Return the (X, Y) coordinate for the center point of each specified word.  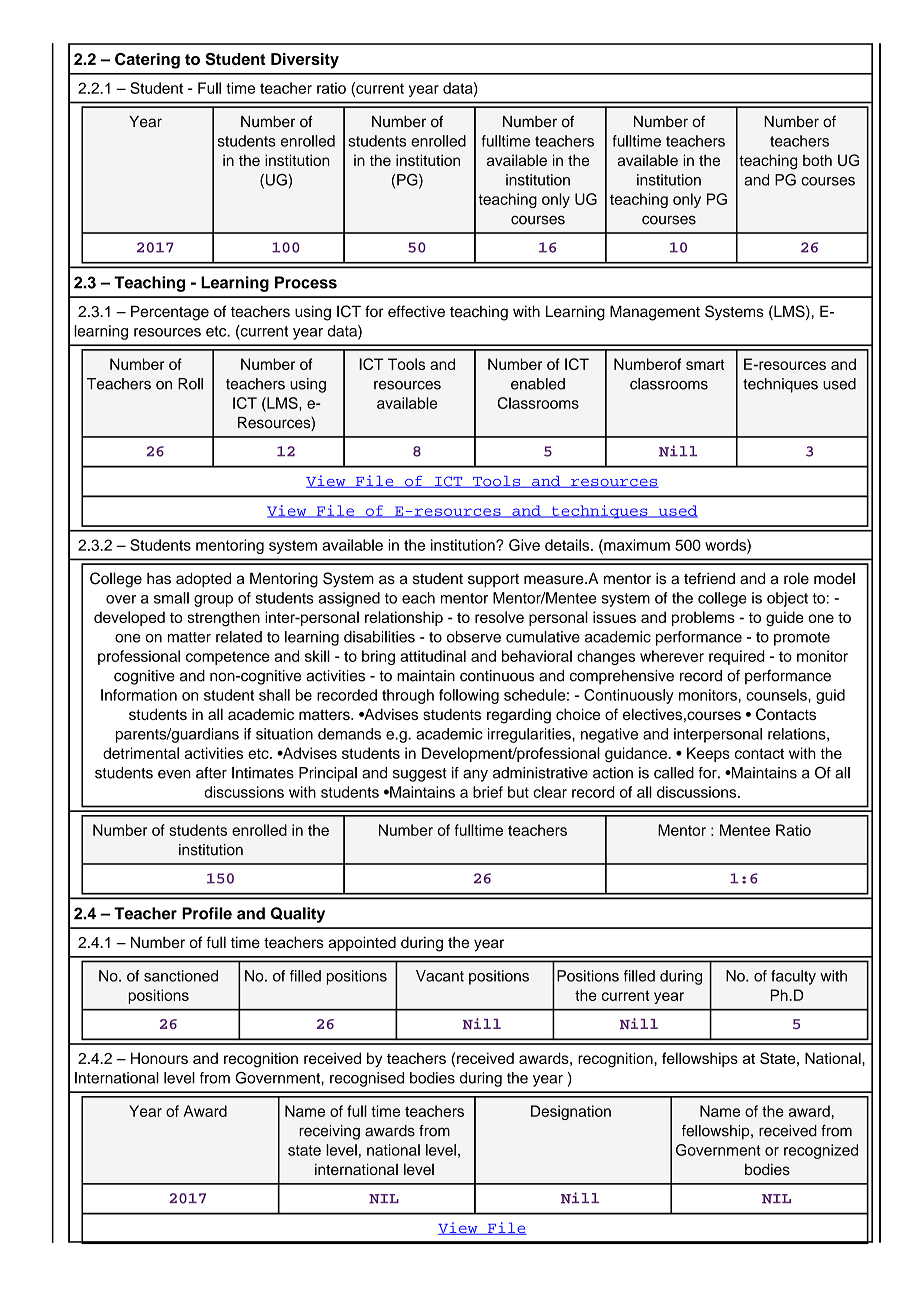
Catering (147, 61)
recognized (821, 1151)
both (817, 160)
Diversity (305, 61)
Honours (159, 1058)
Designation (571, 1112)
